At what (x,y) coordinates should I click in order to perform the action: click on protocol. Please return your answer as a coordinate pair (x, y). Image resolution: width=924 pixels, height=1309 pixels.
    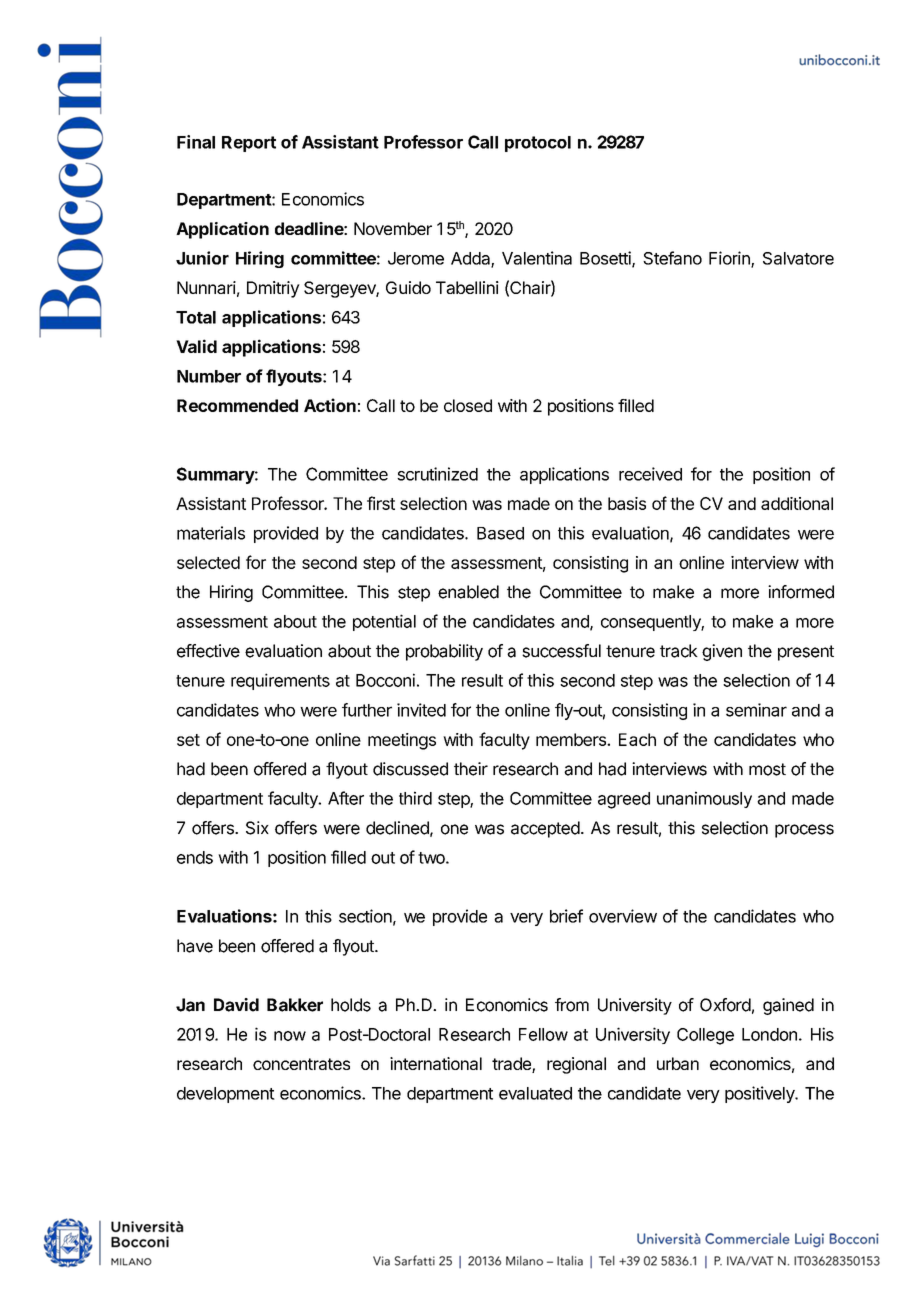
    Looking at the image, I should click on (538, 144).
